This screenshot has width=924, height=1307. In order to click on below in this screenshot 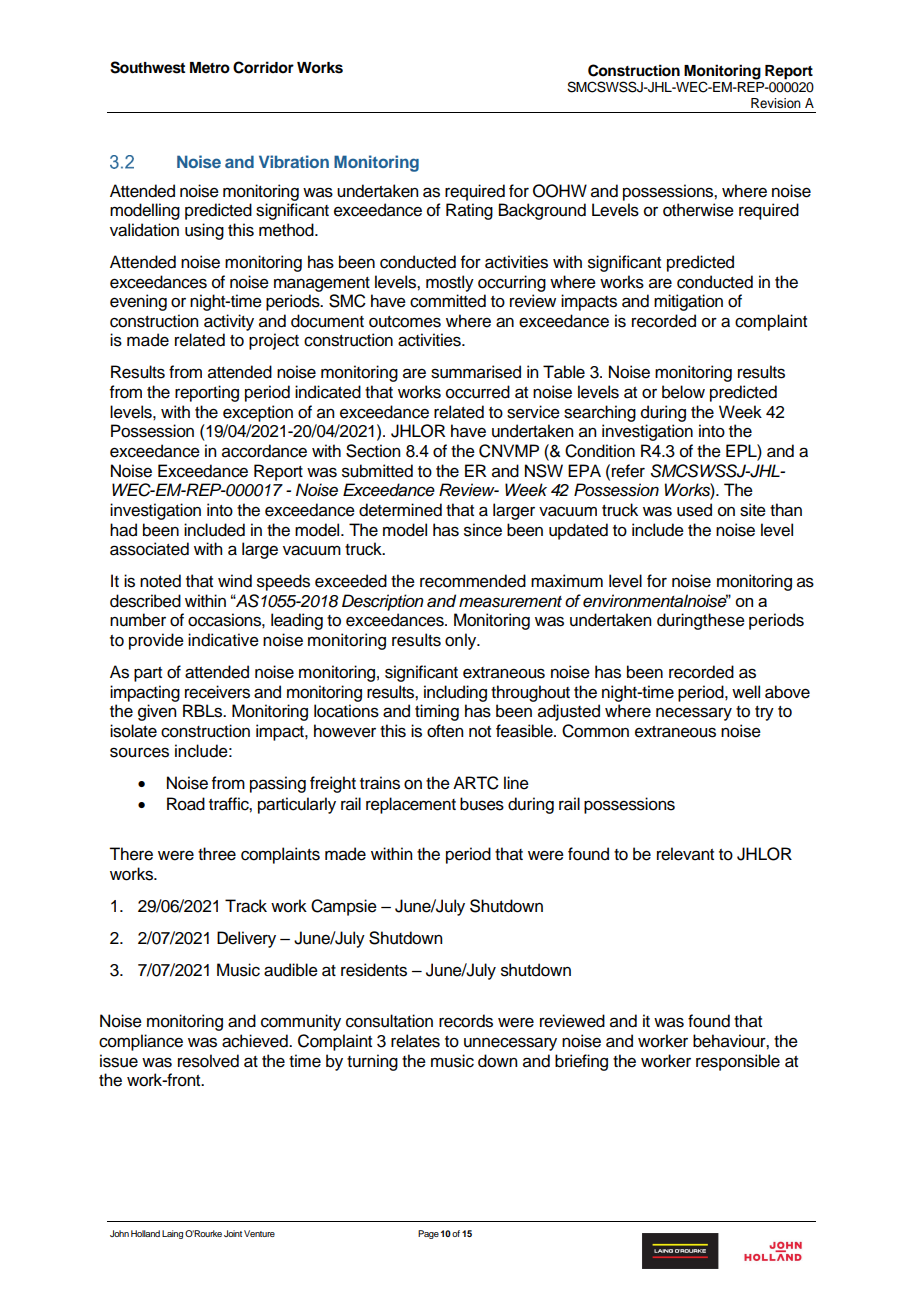, I will do `click(683, 392)`.
